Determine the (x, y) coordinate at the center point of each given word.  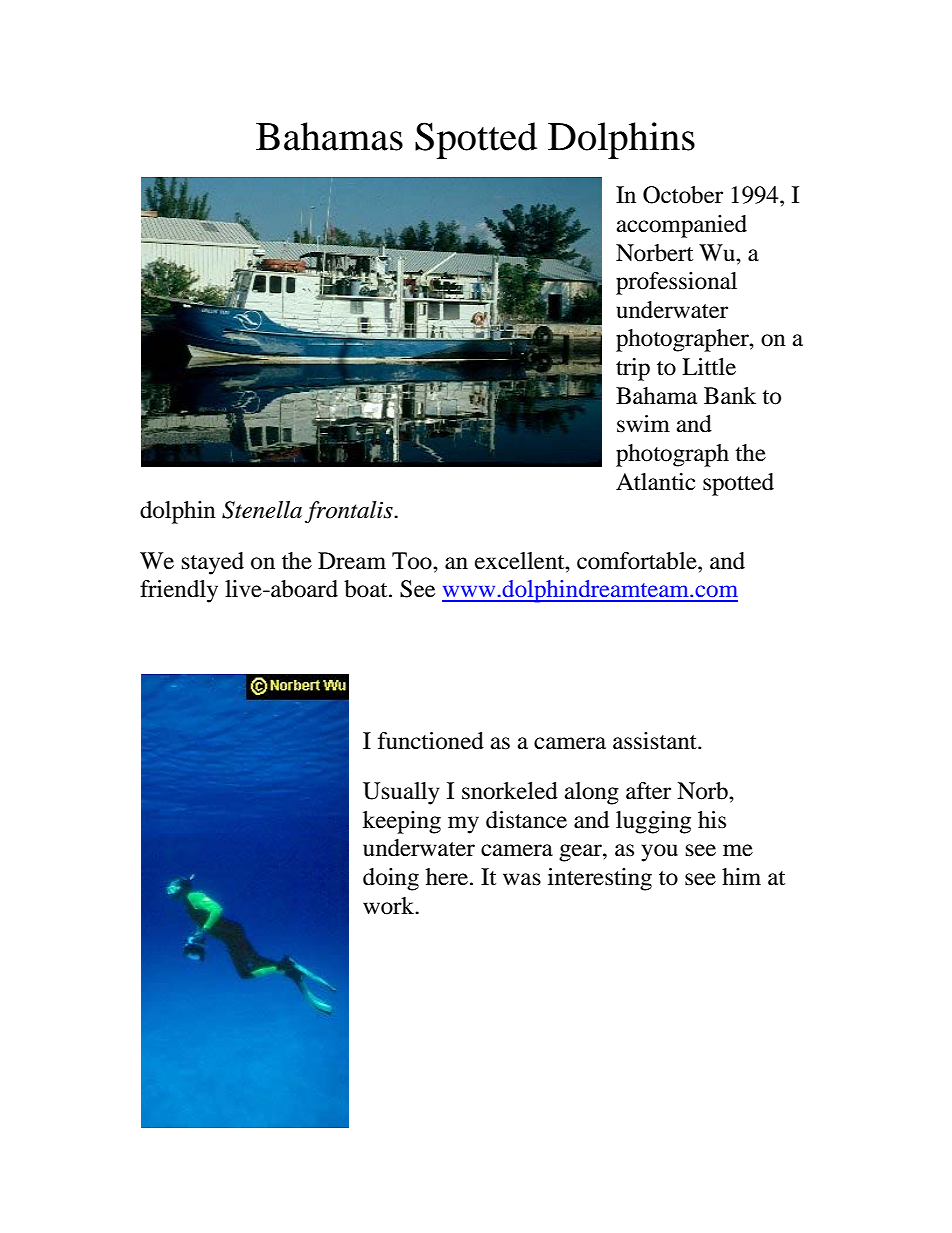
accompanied (682, 226)
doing (391, 879)
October (683, 195)
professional (676, 283)
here (448, 877)
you (659, 853)
